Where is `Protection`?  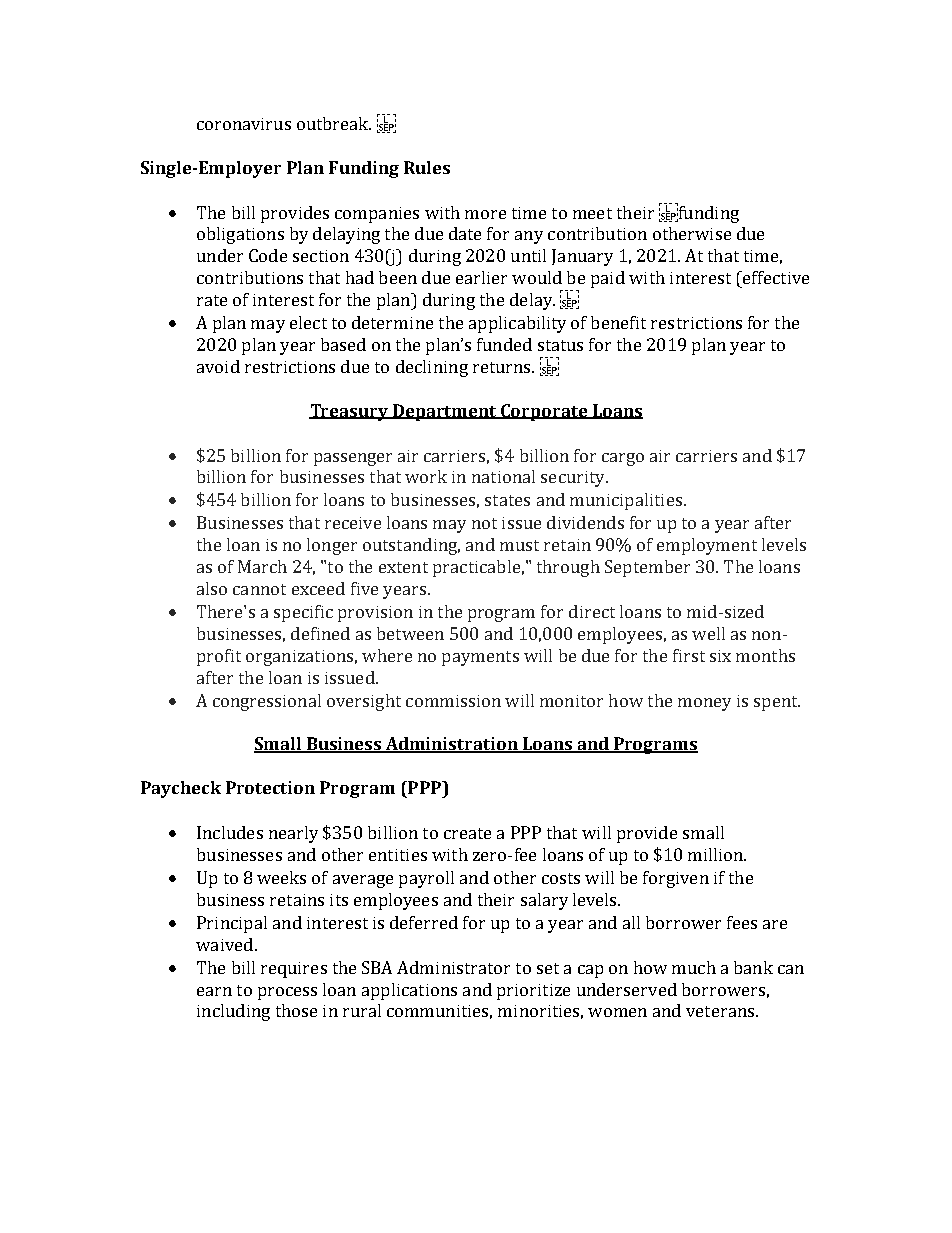 Protection is located at coordinates (270, 787).
